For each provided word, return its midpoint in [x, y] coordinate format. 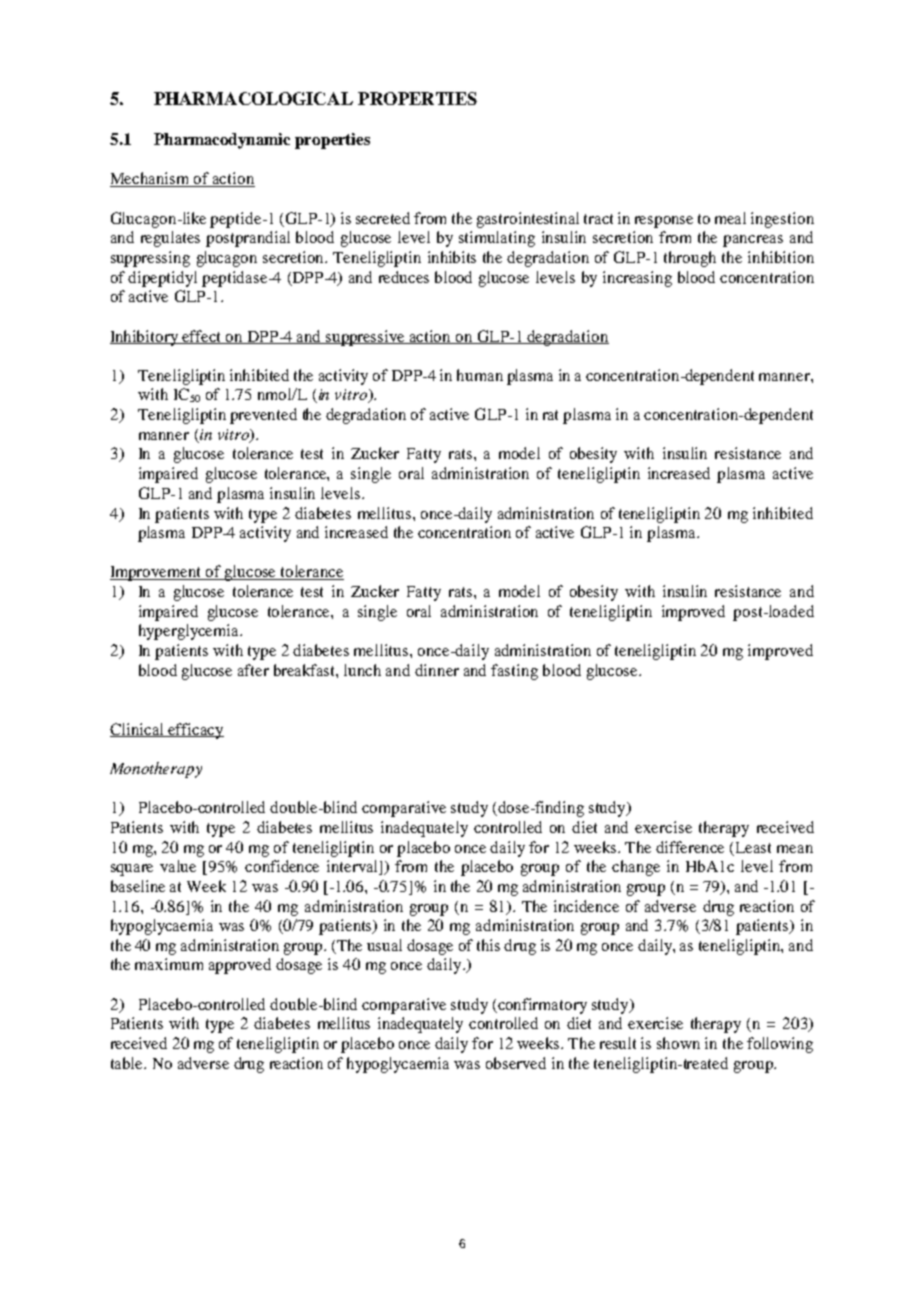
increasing [637, 279]
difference [690, 847]
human [480, 375]
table [128, 1063]
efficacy [195, 731]
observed [516, 1063]
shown [678, 1043]
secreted [383, 218]
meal [730, 218]
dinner [437, 670]
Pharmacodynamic [222, 141]
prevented [263, 416]
